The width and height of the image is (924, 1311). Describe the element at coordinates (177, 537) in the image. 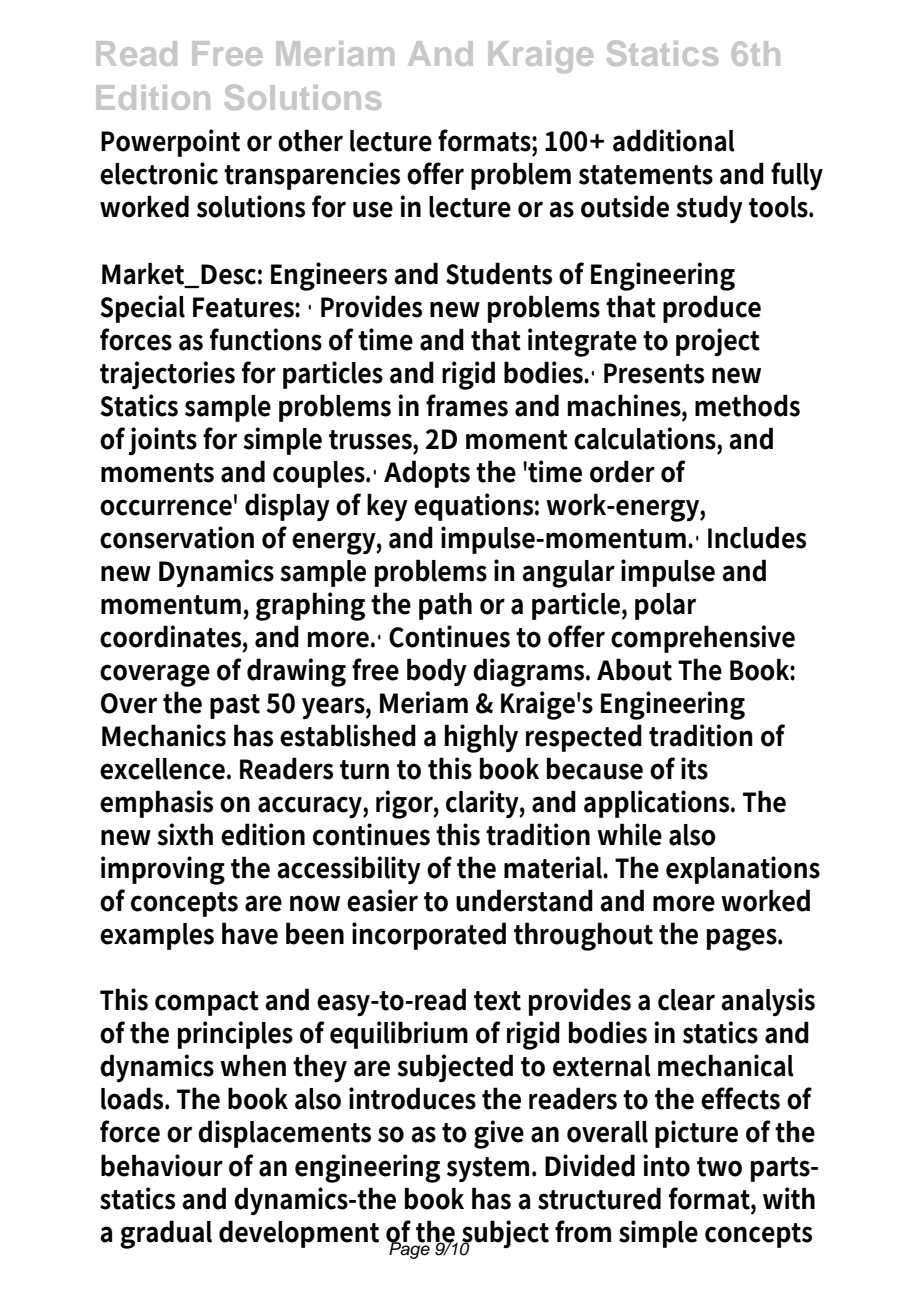

I see `conservation` at that location.
